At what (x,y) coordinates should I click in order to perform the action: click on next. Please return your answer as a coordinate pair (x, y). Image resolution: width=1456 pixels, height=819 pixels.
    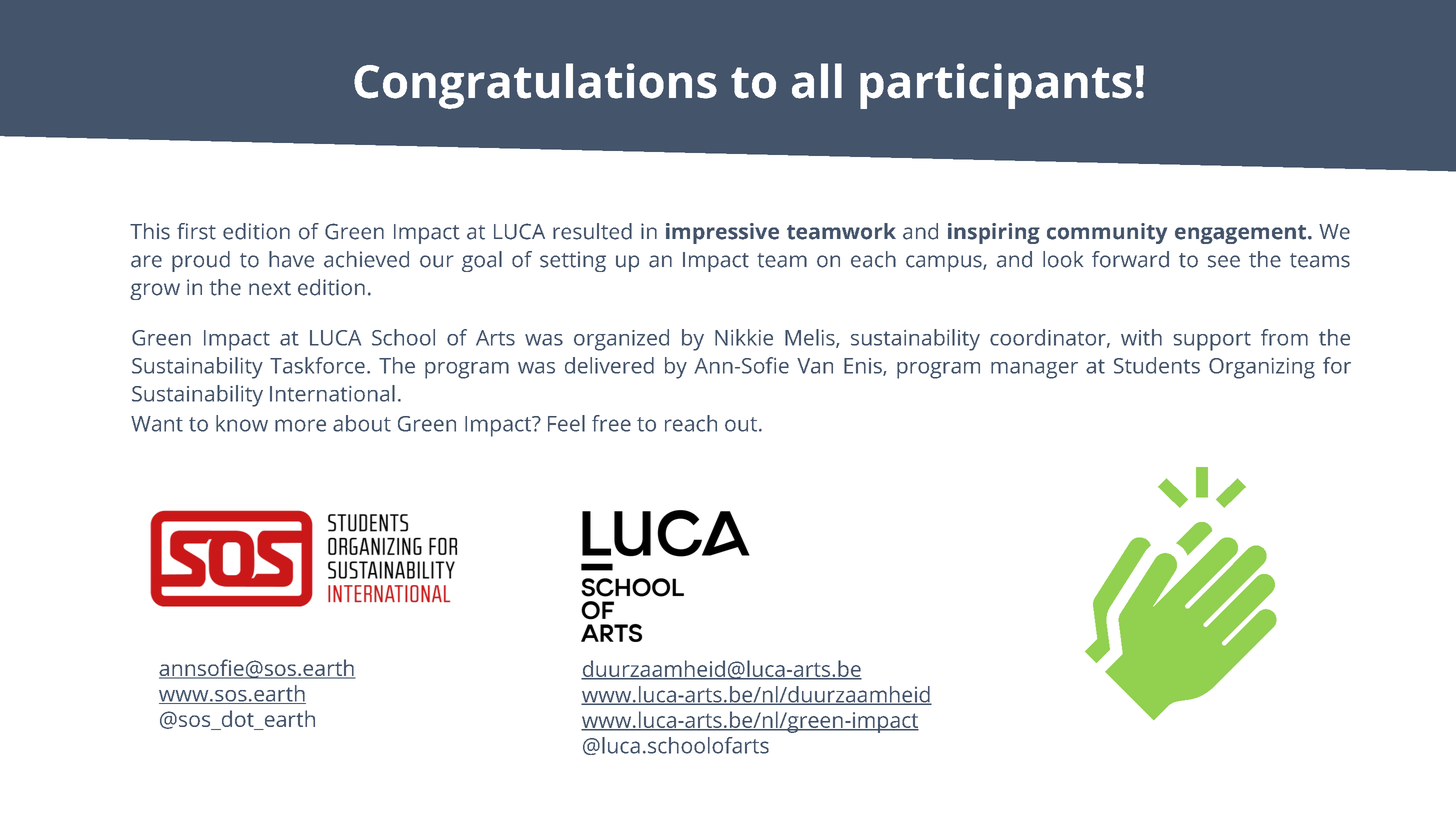
    Looking at the image, I should click on (270, 288).
